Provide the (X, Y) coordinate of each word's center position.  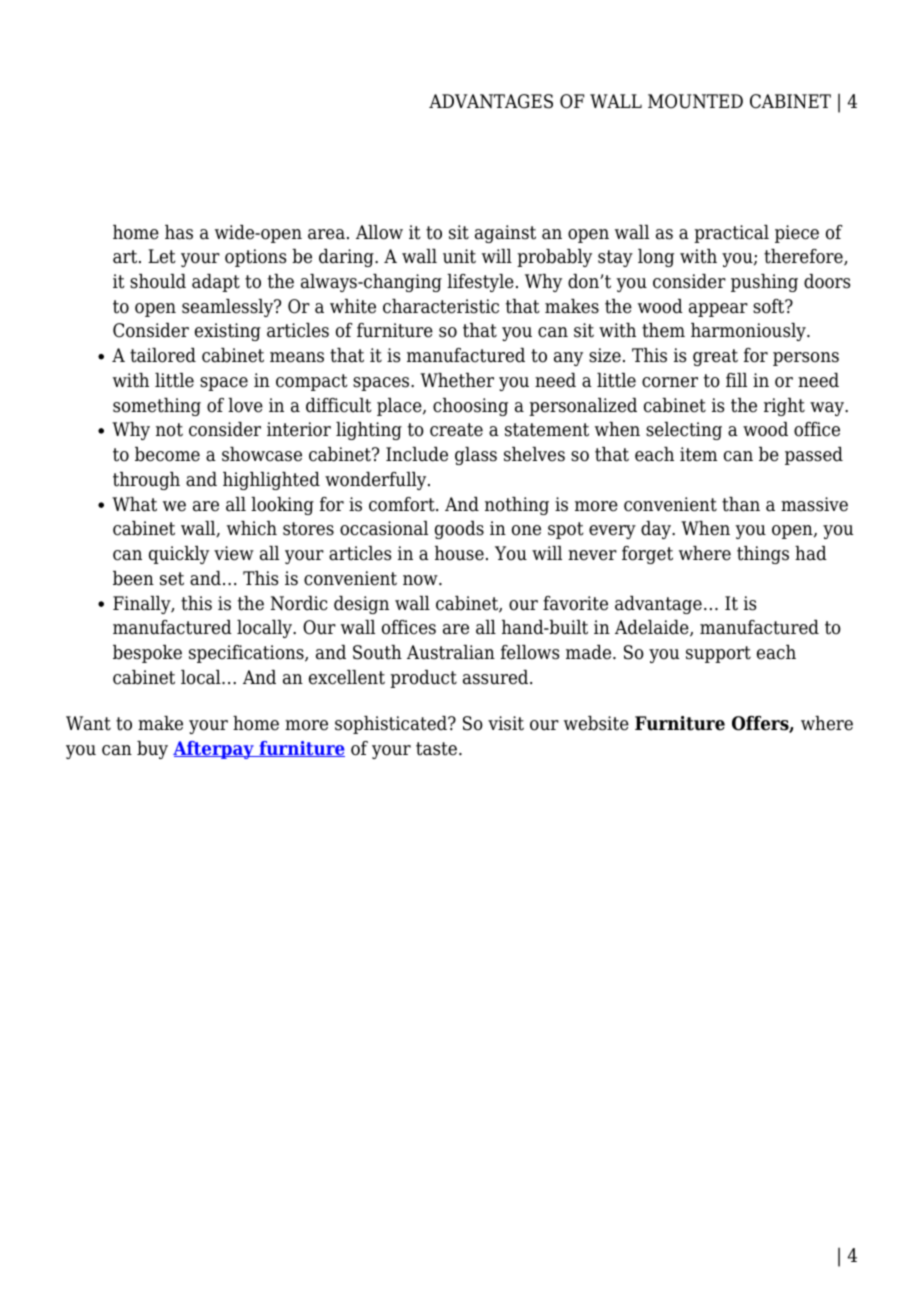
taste (438, 749)
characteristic (441, 306)
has (179, 232)
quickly (179, 555)
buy (152, 750)
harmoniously (749, 332)
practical (731, 234)
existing (228, 332)
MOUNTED (695, 101)
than (741, 504)
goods (459, 530)
